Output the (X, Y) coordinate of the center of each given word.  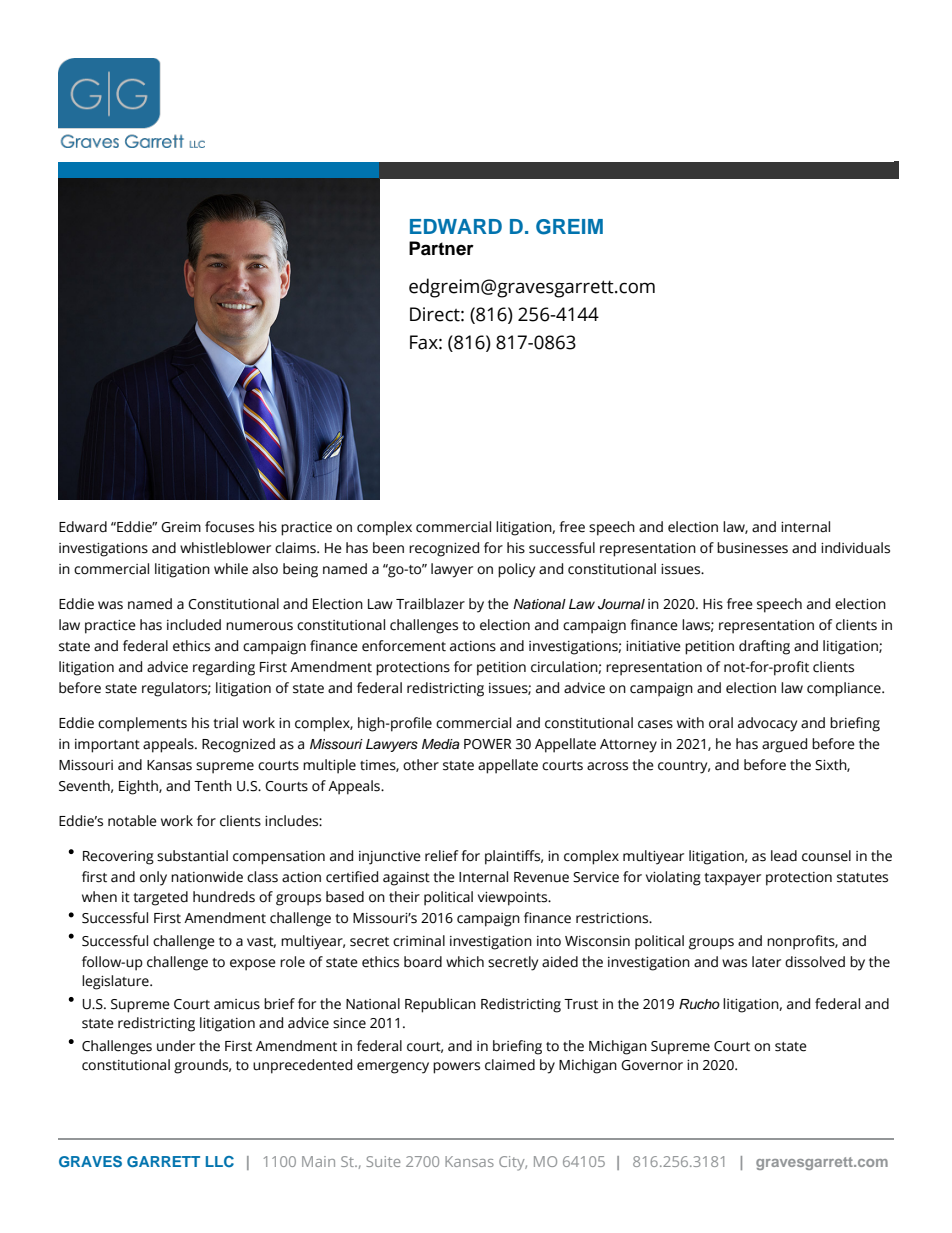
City (513, 1163)
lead (784, 856)
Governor (652, 1065)
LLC (220, 1161)
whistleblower (225, 548)
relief (442, 856)
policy (516, 570)
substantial (192, 856)
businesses (752, 548)
